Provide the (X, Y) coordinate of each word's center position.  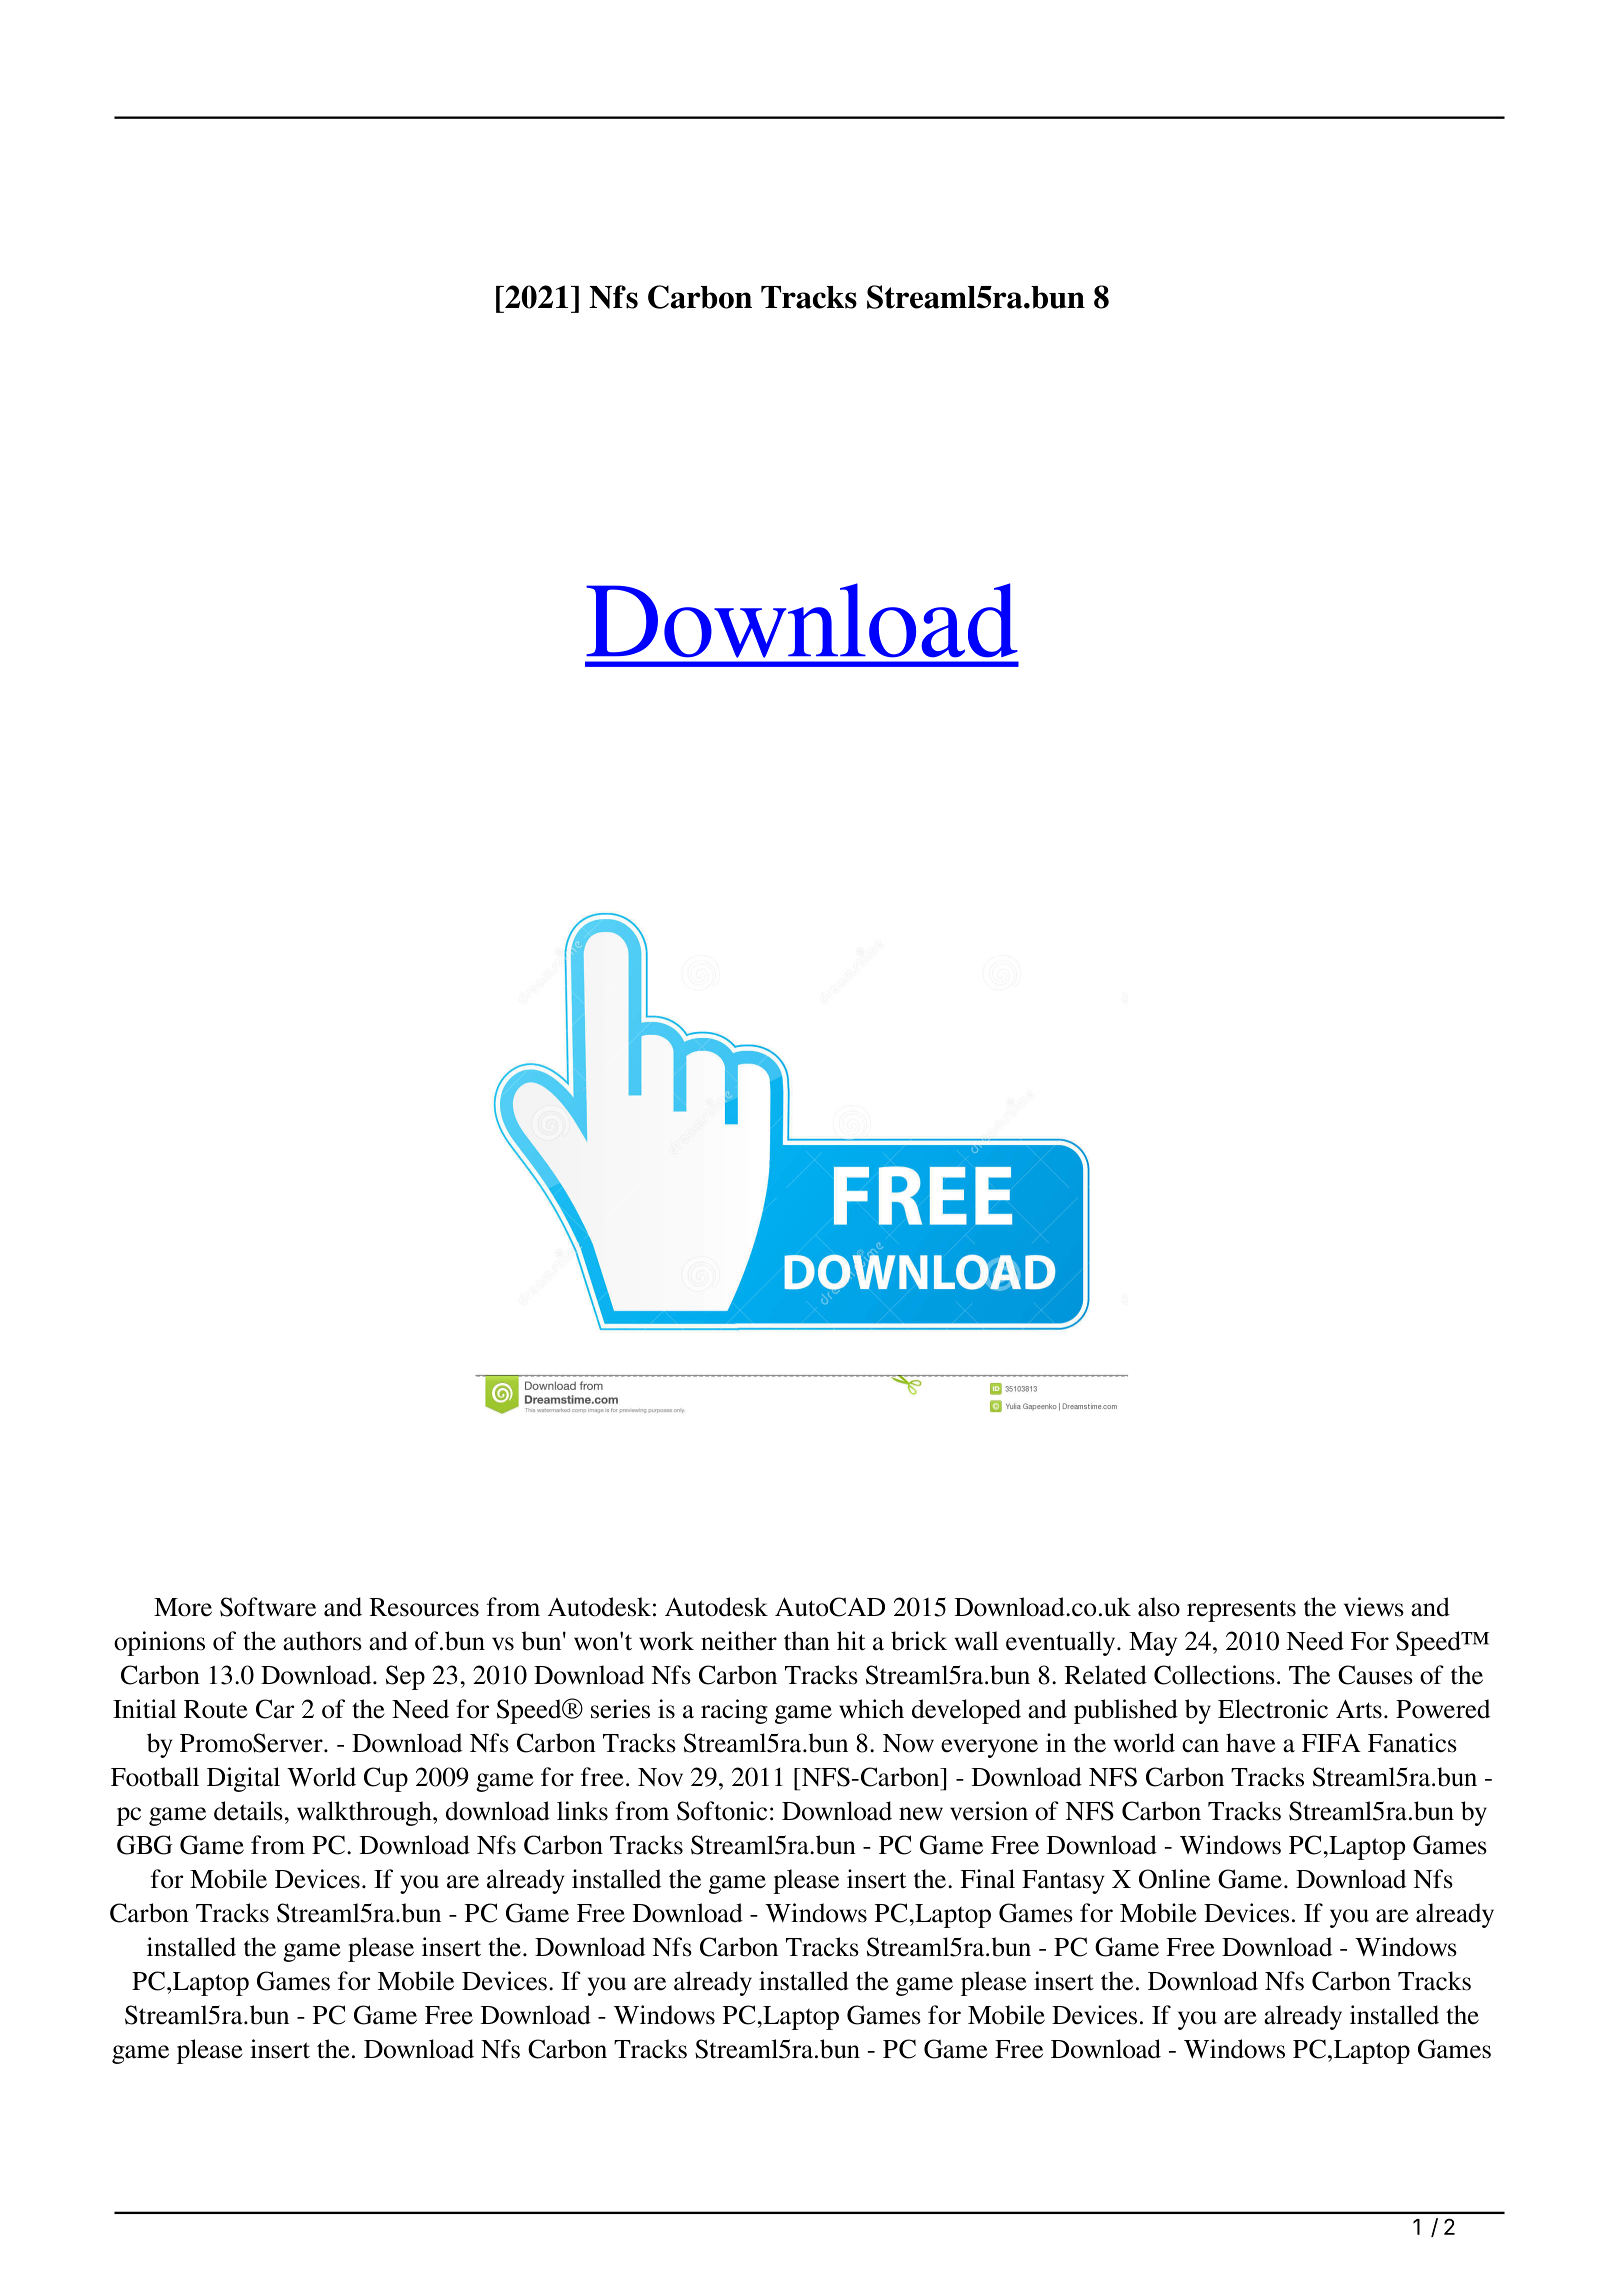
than (807, 1641)
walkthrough (365, 1813)
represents (1241, 1611)
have (1250, 1743)
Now (908, 1743)
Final (988, 1879)
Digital (243, 1779)
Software (268, 1607)
